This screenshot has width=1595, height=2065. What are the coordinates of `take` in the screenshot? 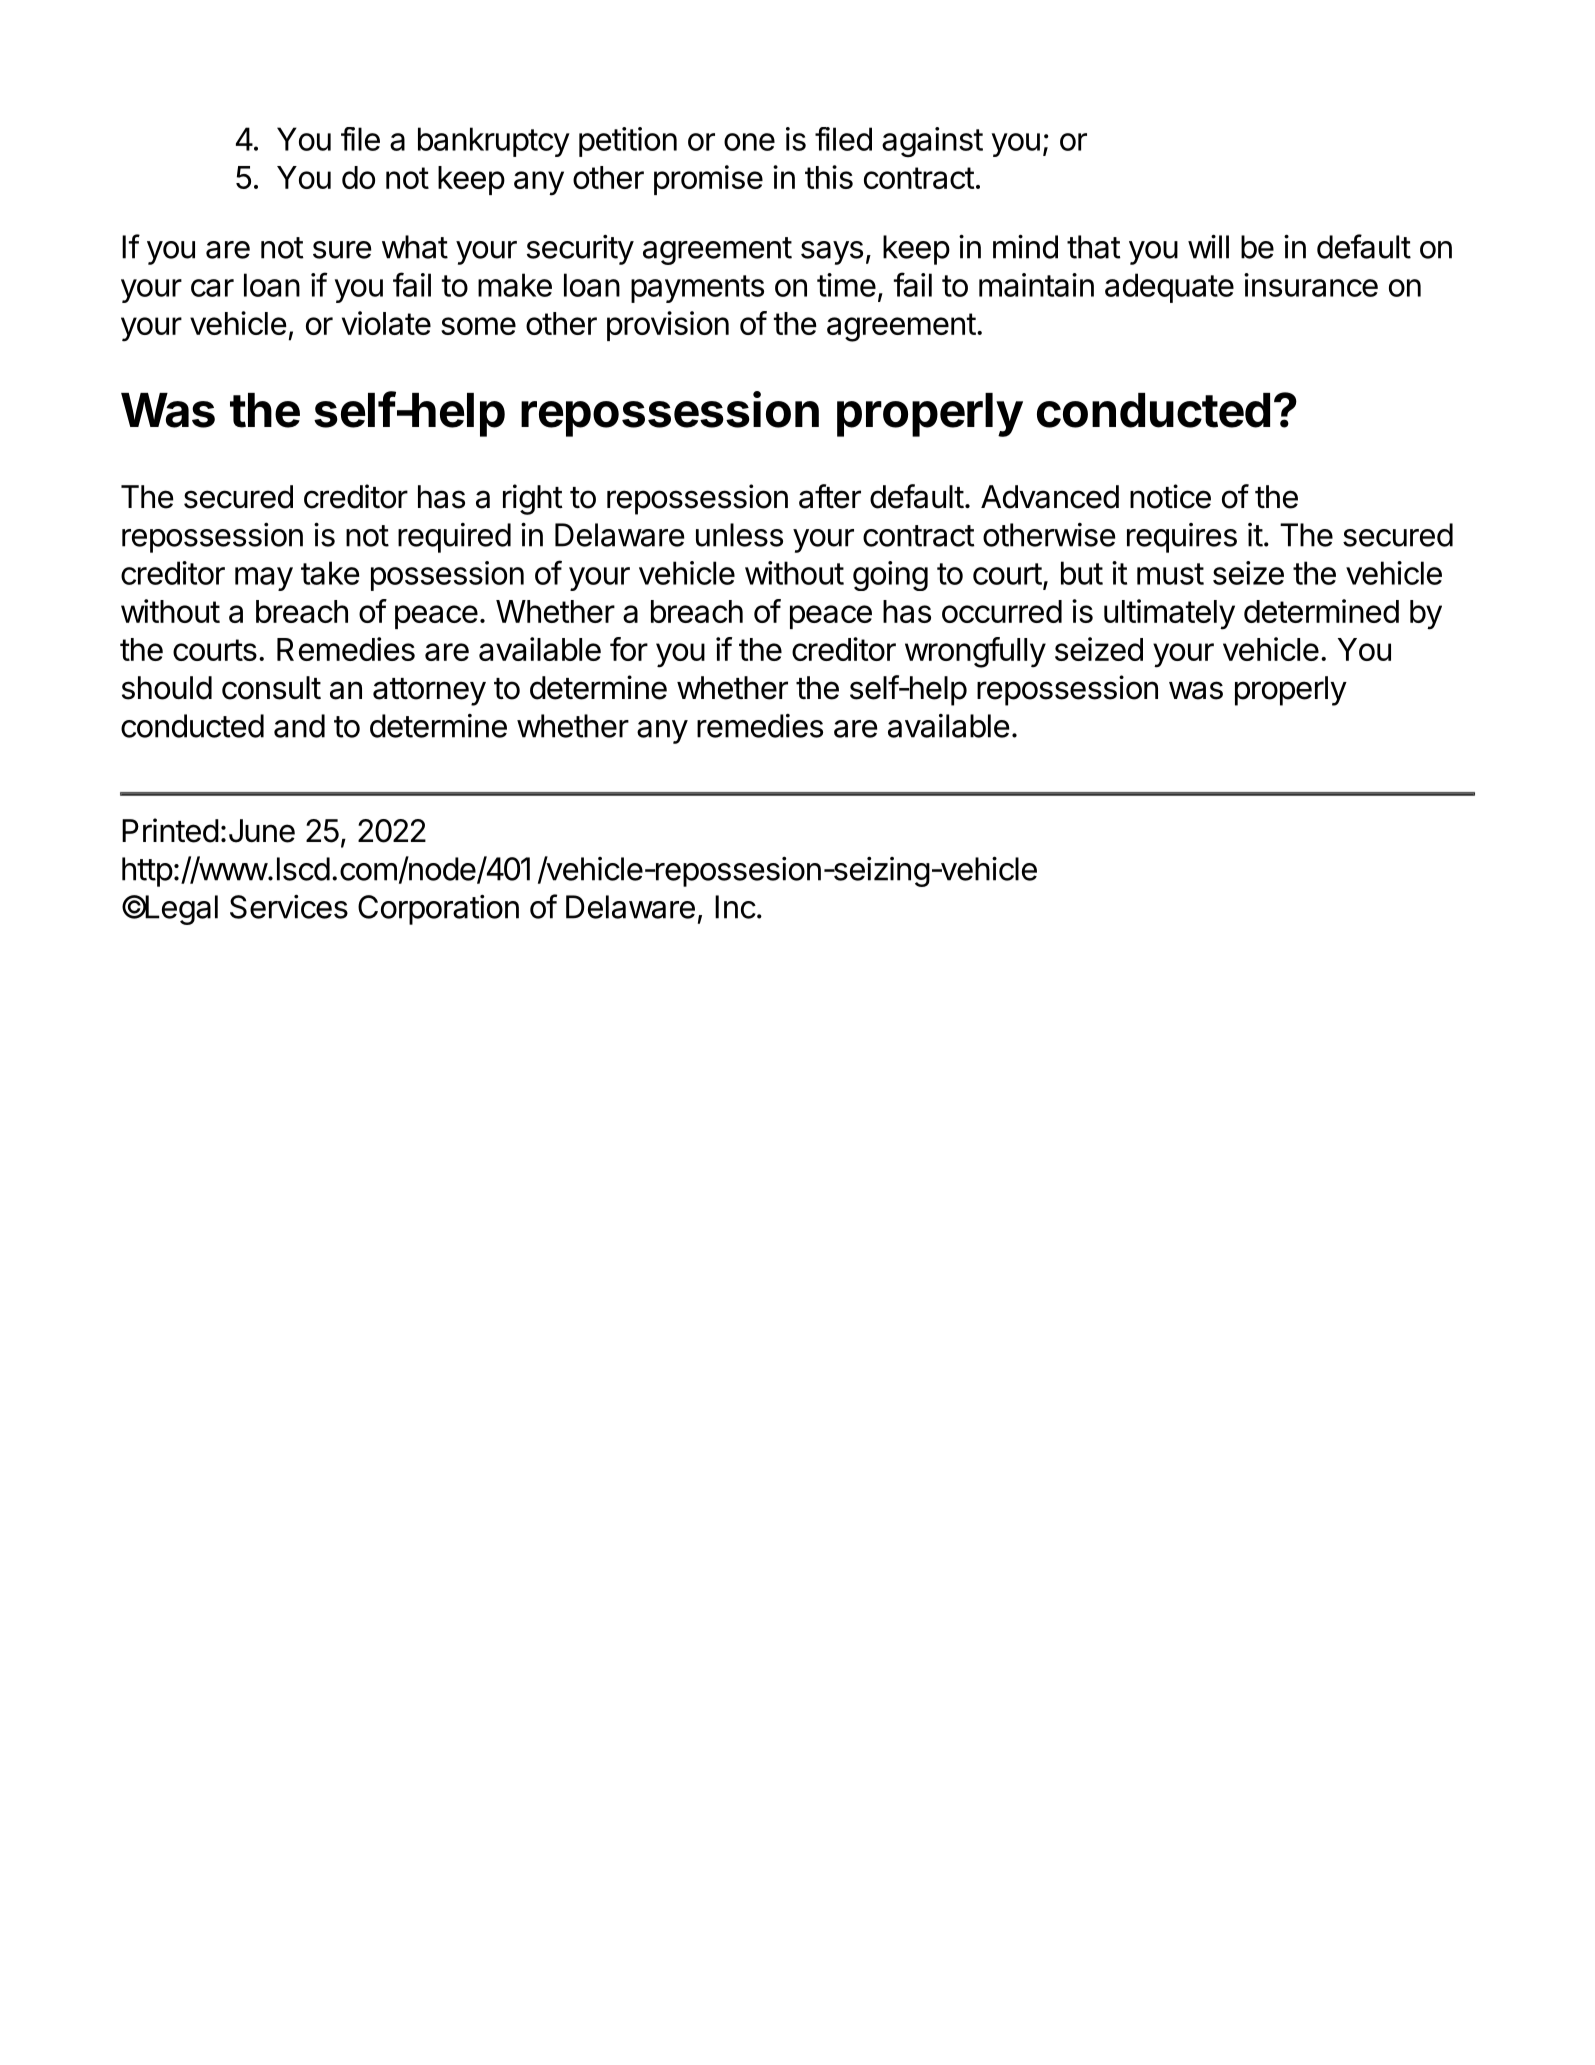 It's located at (330, 573).
